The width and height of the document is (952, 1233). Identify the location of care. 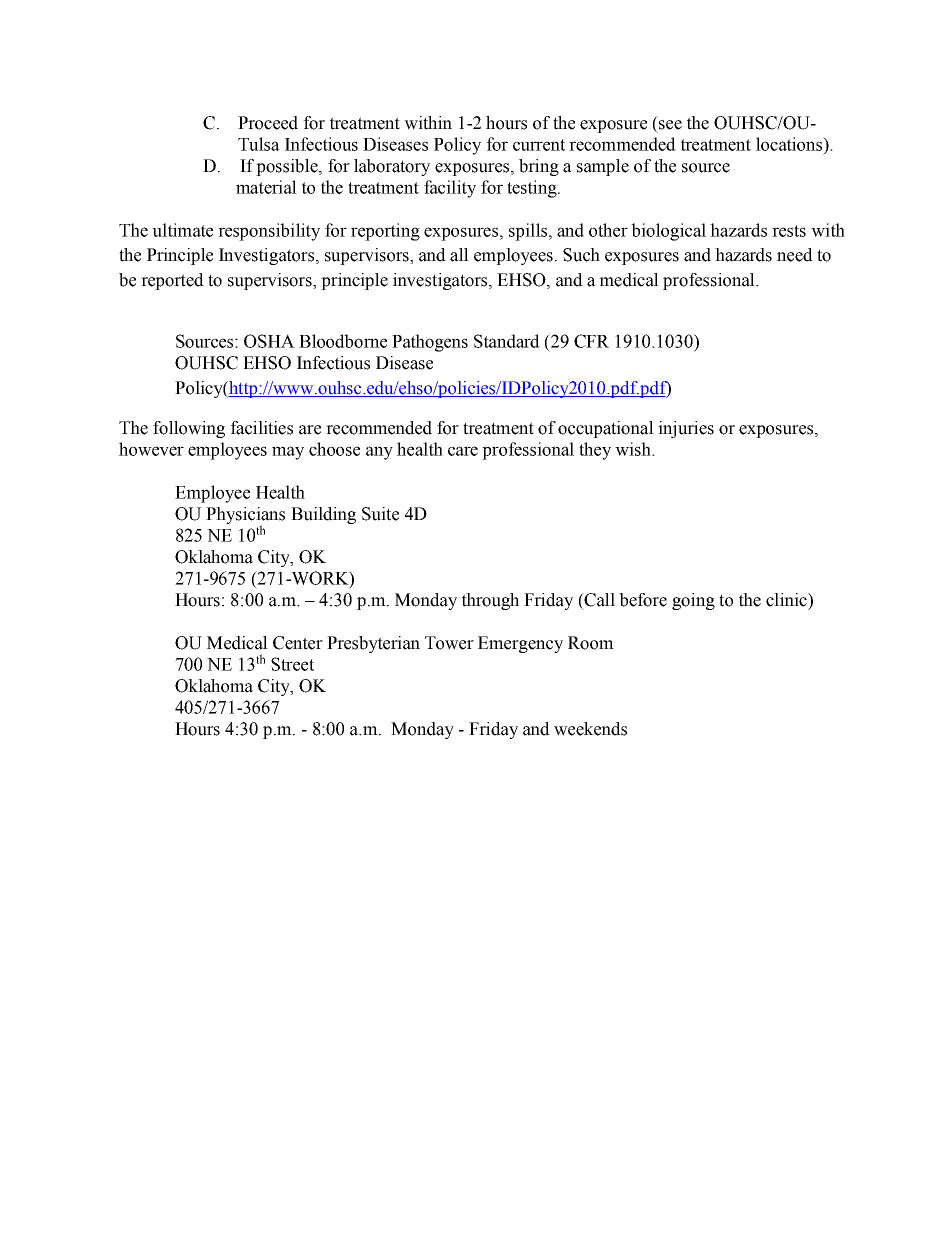
(463, 451).
